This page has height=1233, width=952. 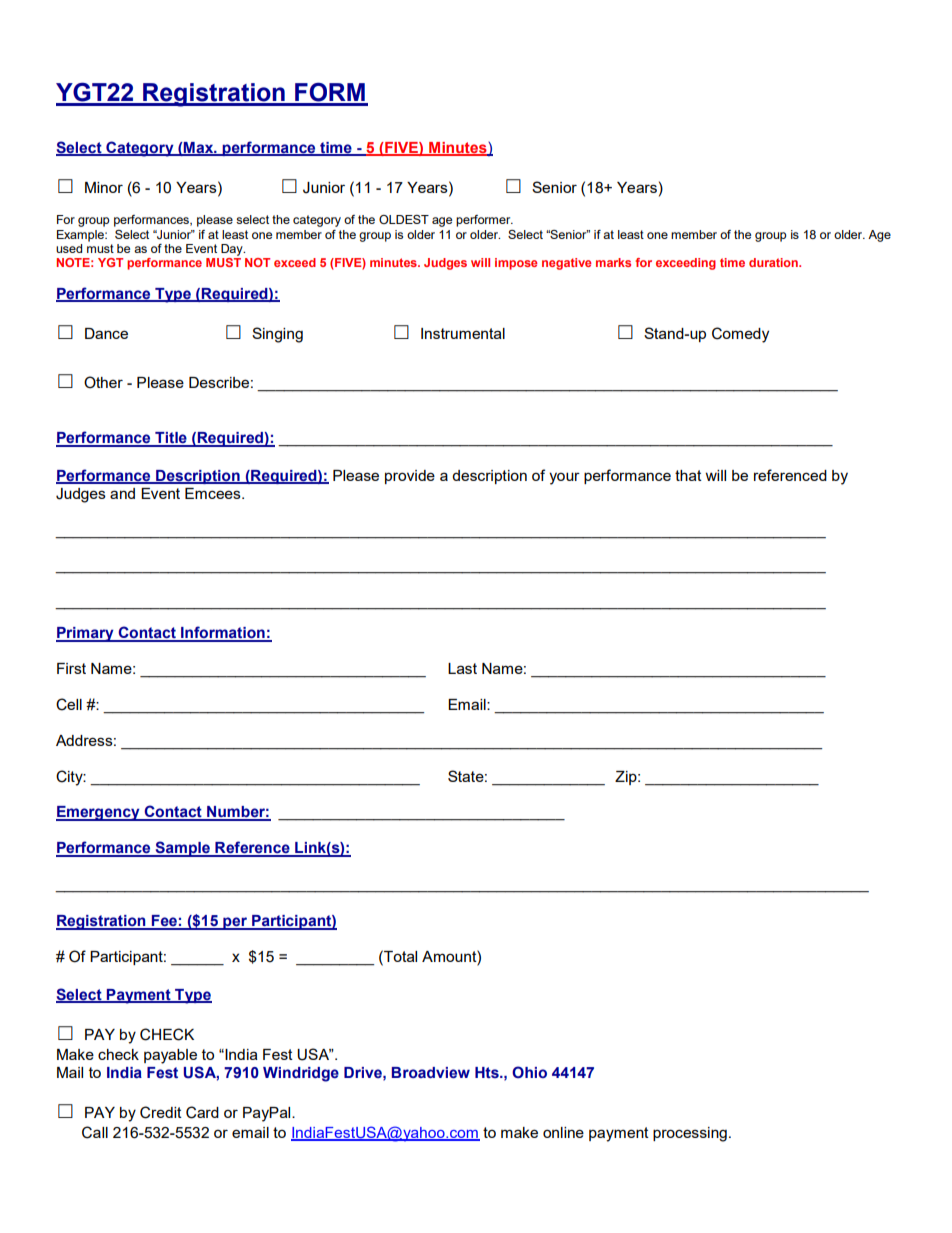 What do you see at coordinates (161, 1112) in the page?
I see `Credit` at bounding box center [161, 1112].
